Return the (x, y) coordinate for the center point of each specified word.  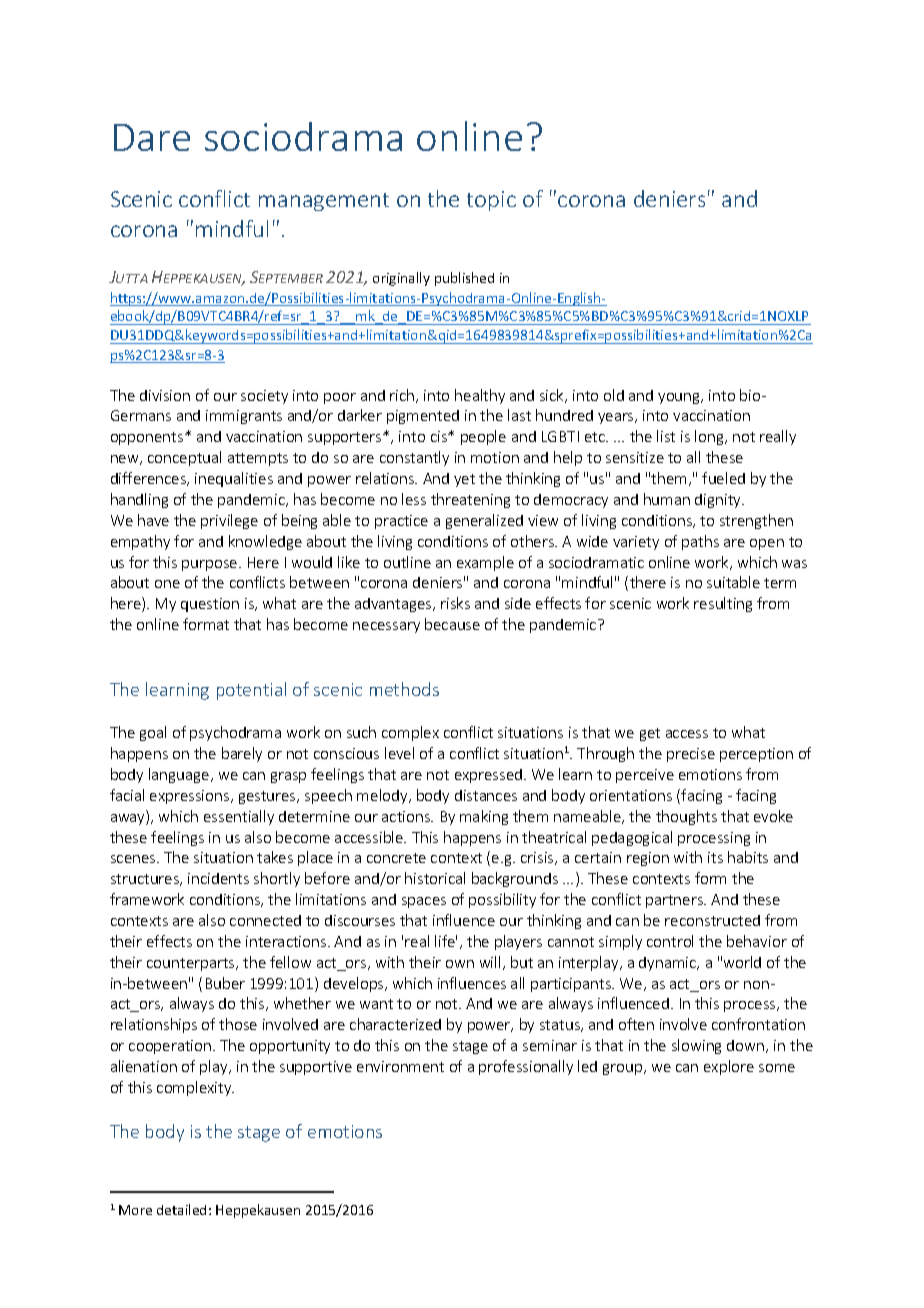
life (446, 941)
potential (251, 691)
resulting (723, 604)
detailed (181, 1209)
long (710, 437)
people (483, 437)
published (464, 279)
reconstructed (712, 920)
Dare (152, 137)
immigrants (244, 417)
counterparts (192, 964)
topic (491, 201)
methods (404, 689)
